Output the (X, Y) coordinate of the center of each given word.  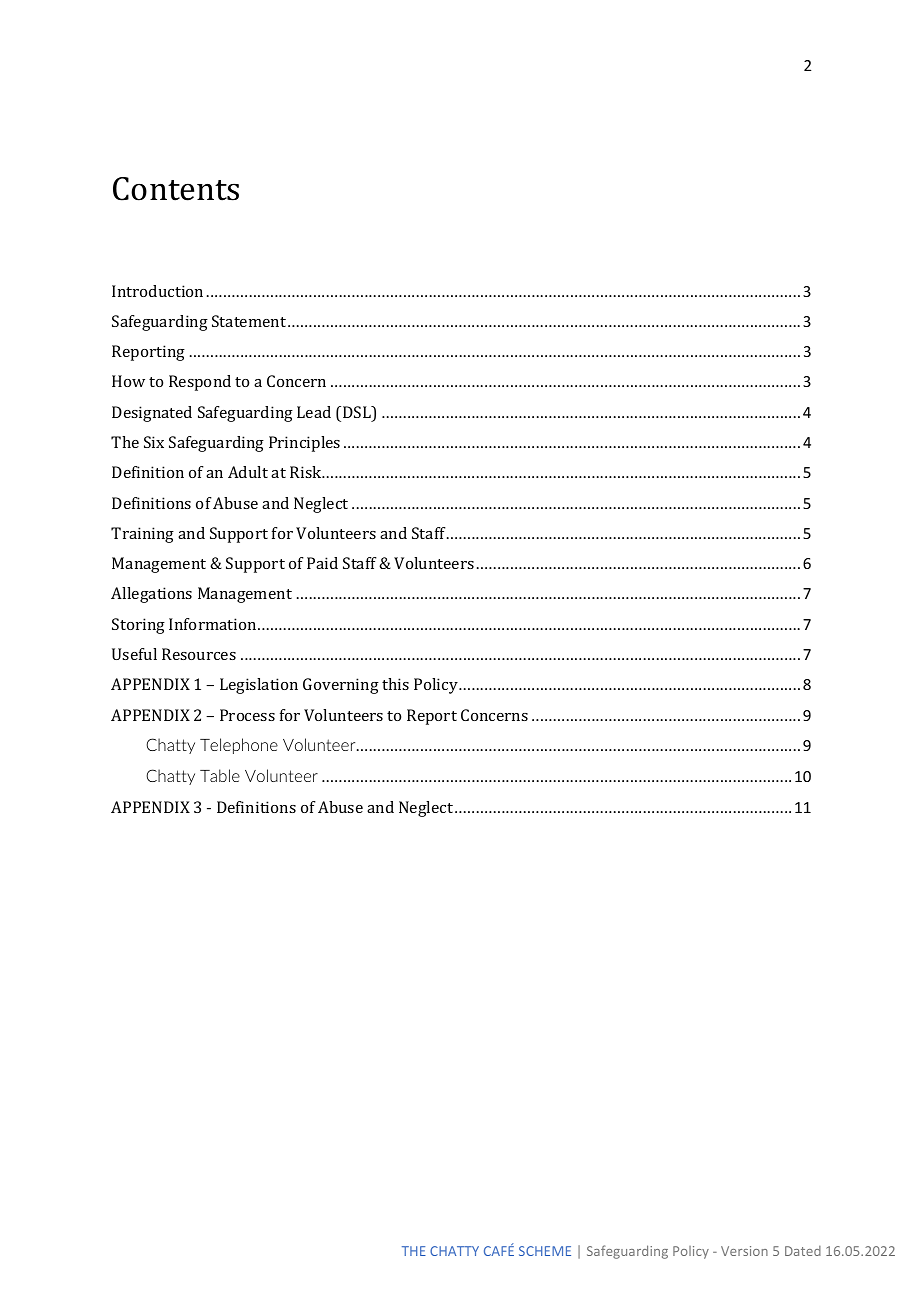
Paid (322, 563)
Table (220, 775)
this (395, 684)
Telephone (239, 746)
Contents (176, 189)
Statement (249, 321)
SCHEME (545, 1251)
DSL (358, 413)
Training (142, 535)
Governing (341, 686)
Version (744, 1251)
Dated (803, 1251)
